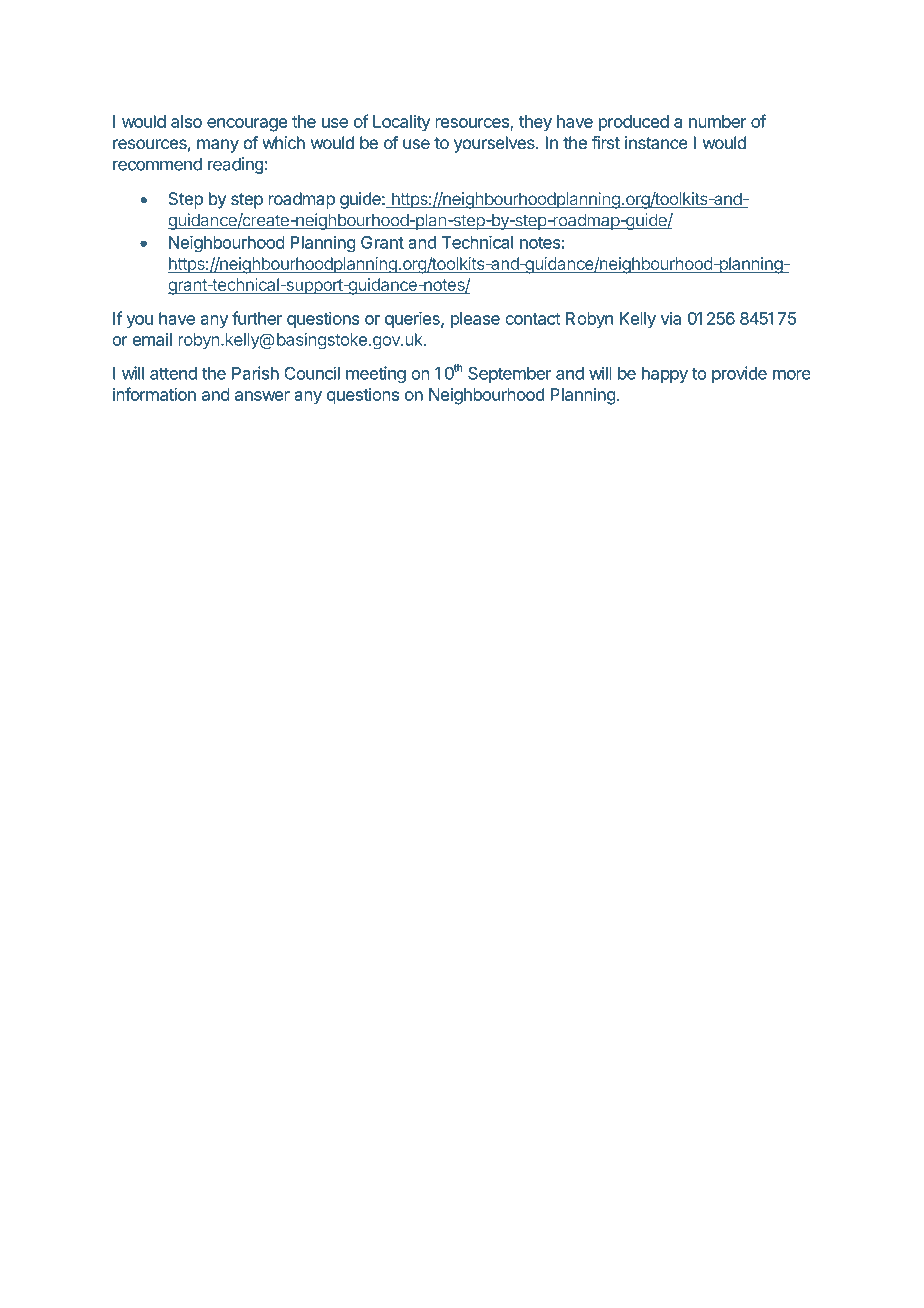 The image size is (924, 1308). What do you see at coordinates (262, 396) in the screenshot?
I see `answer` at bounding box center [262, 396].
